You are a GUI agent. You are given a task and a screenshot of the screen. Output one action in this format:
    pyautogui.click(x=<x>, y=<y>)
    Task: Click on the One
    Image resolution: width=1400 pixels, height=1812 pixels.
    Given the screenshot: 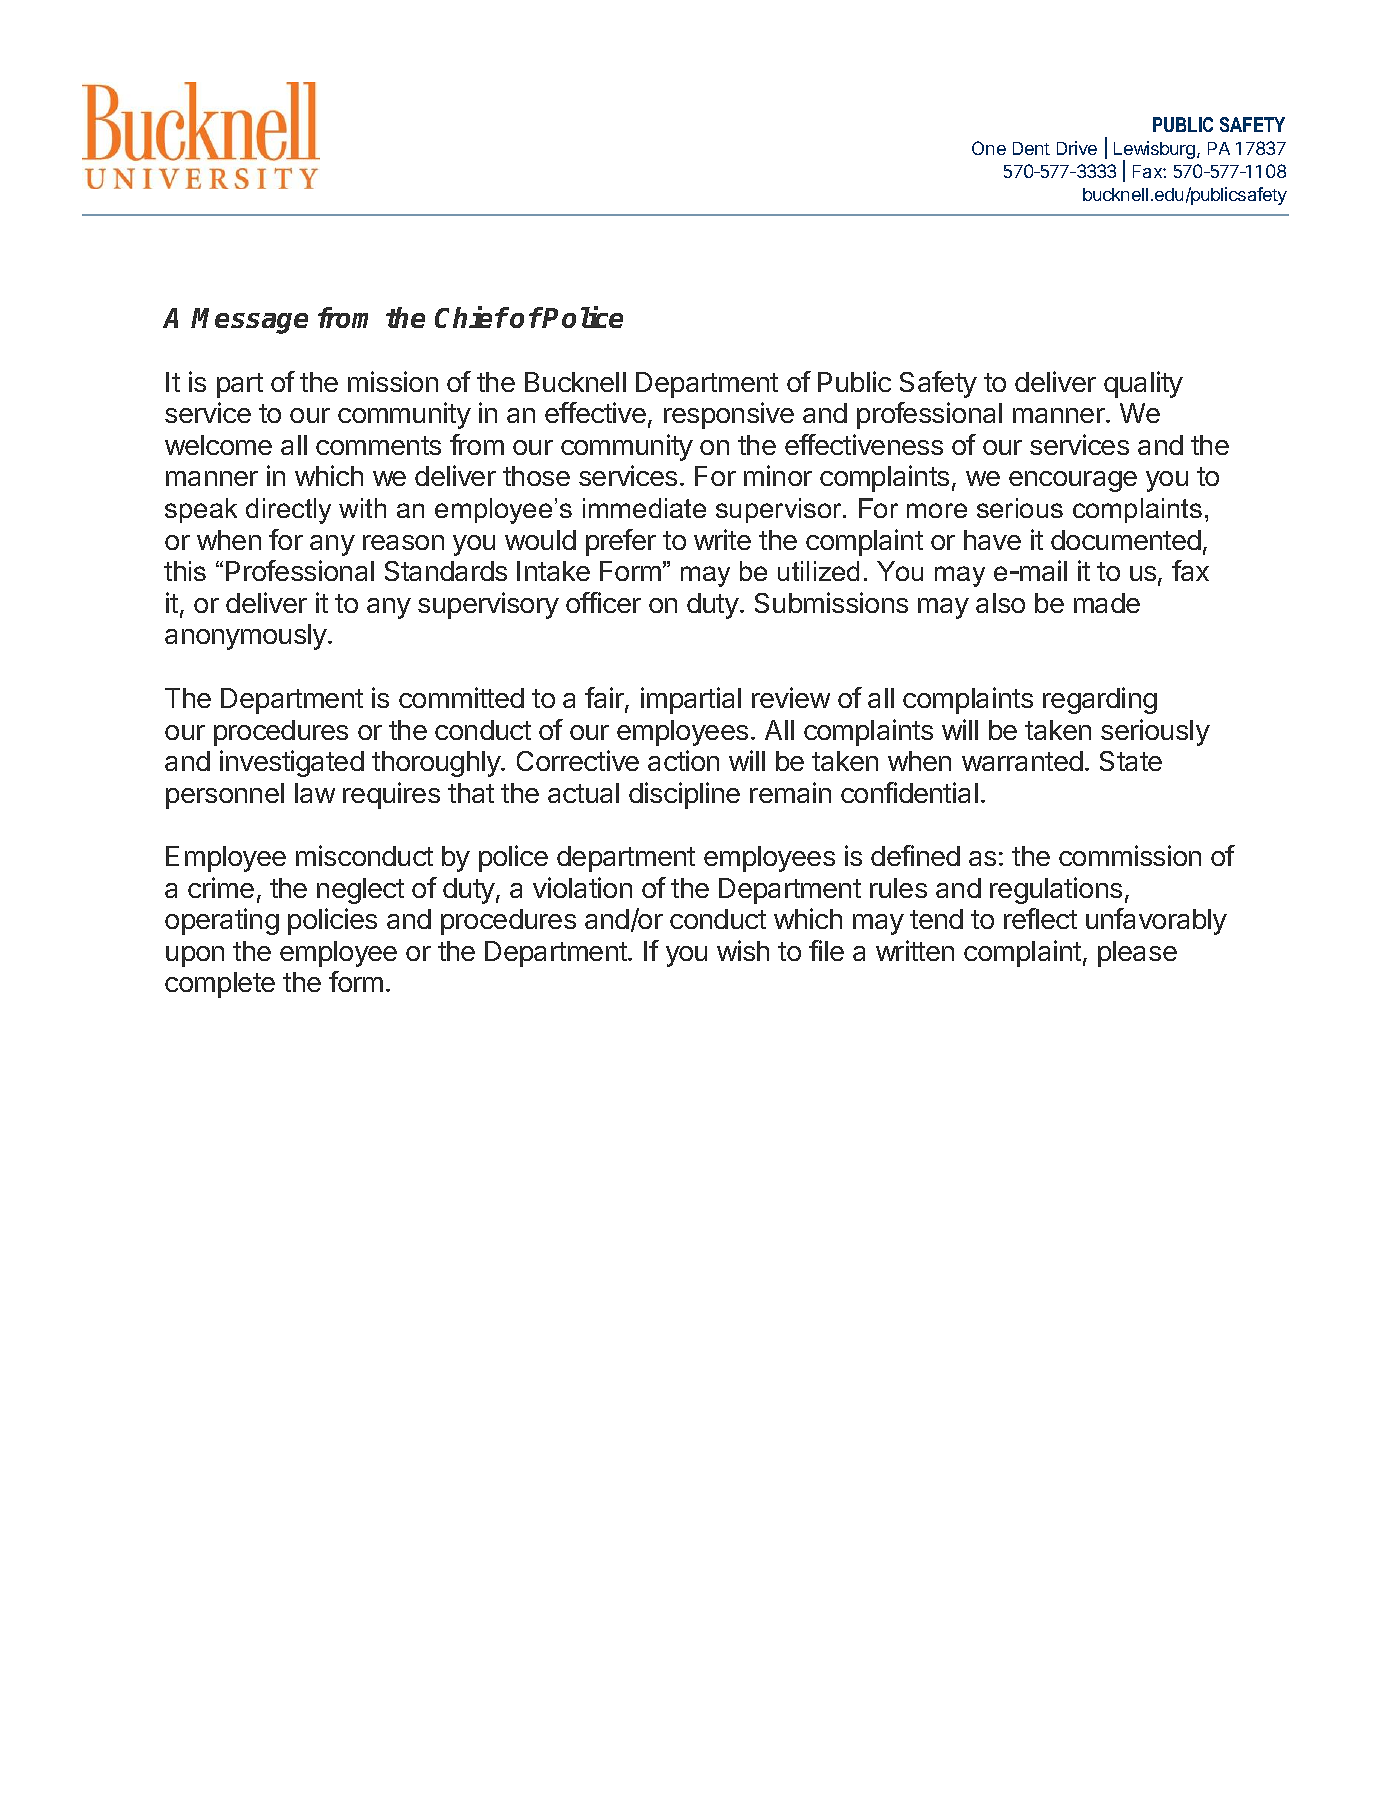 What is the action you would take?
    pyautogui.click(x=989, y=148)
